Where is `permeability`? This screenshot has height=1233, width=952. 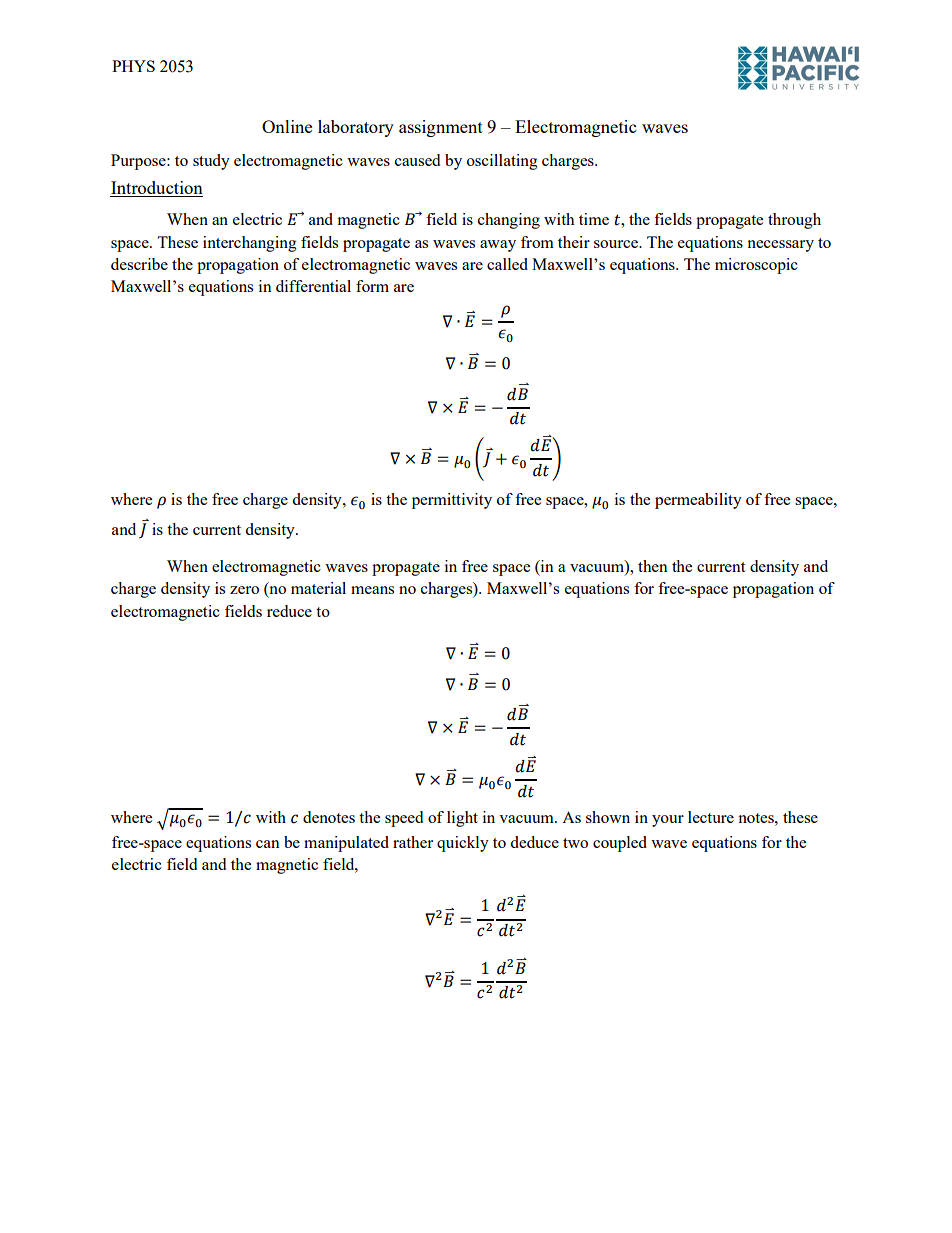 permeability is located at coordinates (698, 501).
